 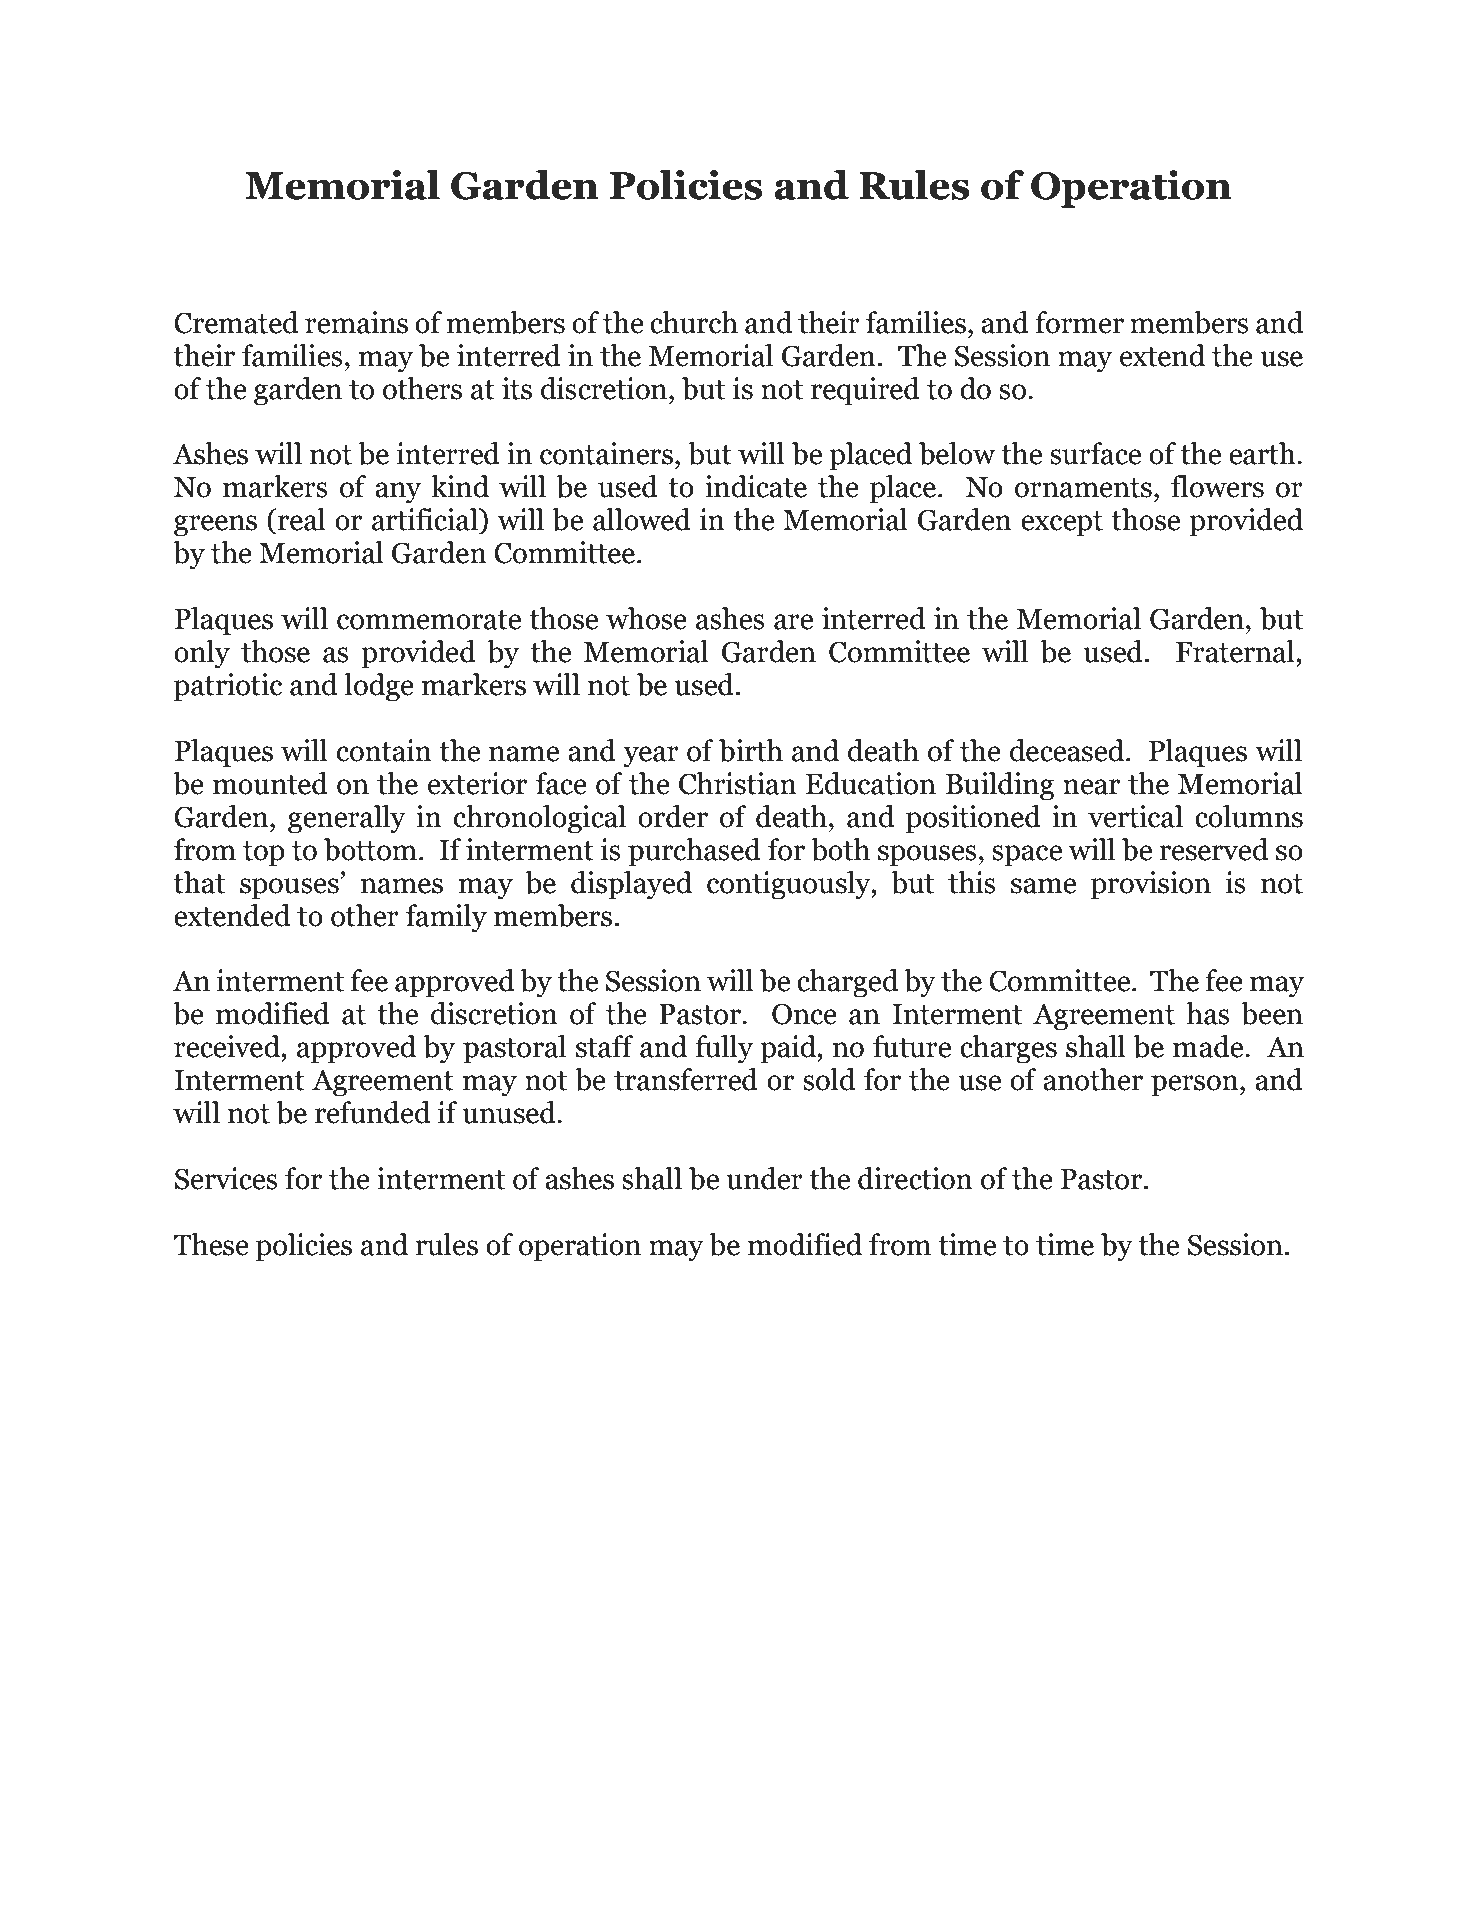 What do you see at coordinates (356, 322) in the screenshot?
I see `remains` at bounding box center [356, 322].
